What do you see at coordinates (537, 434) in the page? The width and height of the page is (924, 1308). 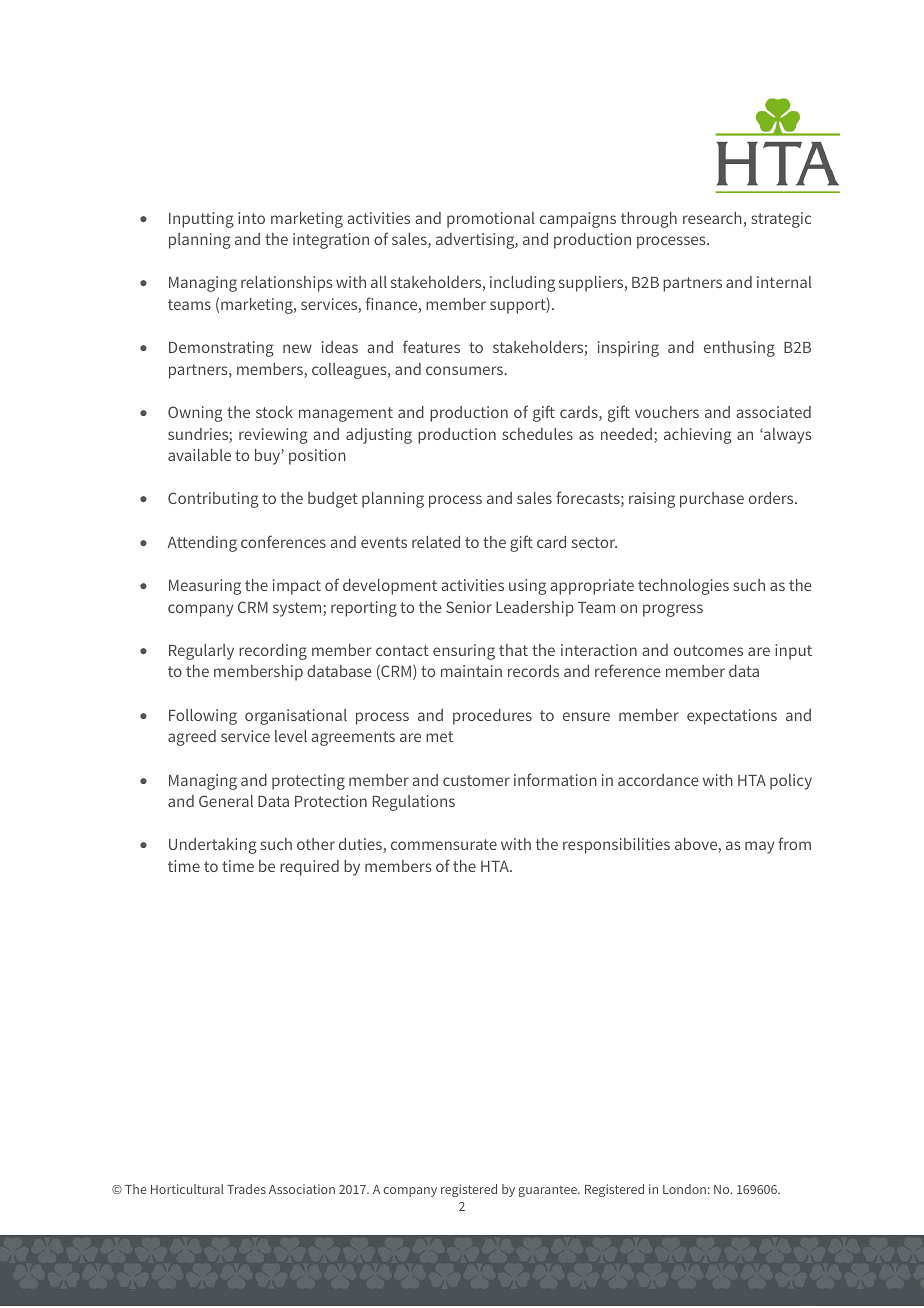 I see `schedules` at bounding box center [537, 434].
